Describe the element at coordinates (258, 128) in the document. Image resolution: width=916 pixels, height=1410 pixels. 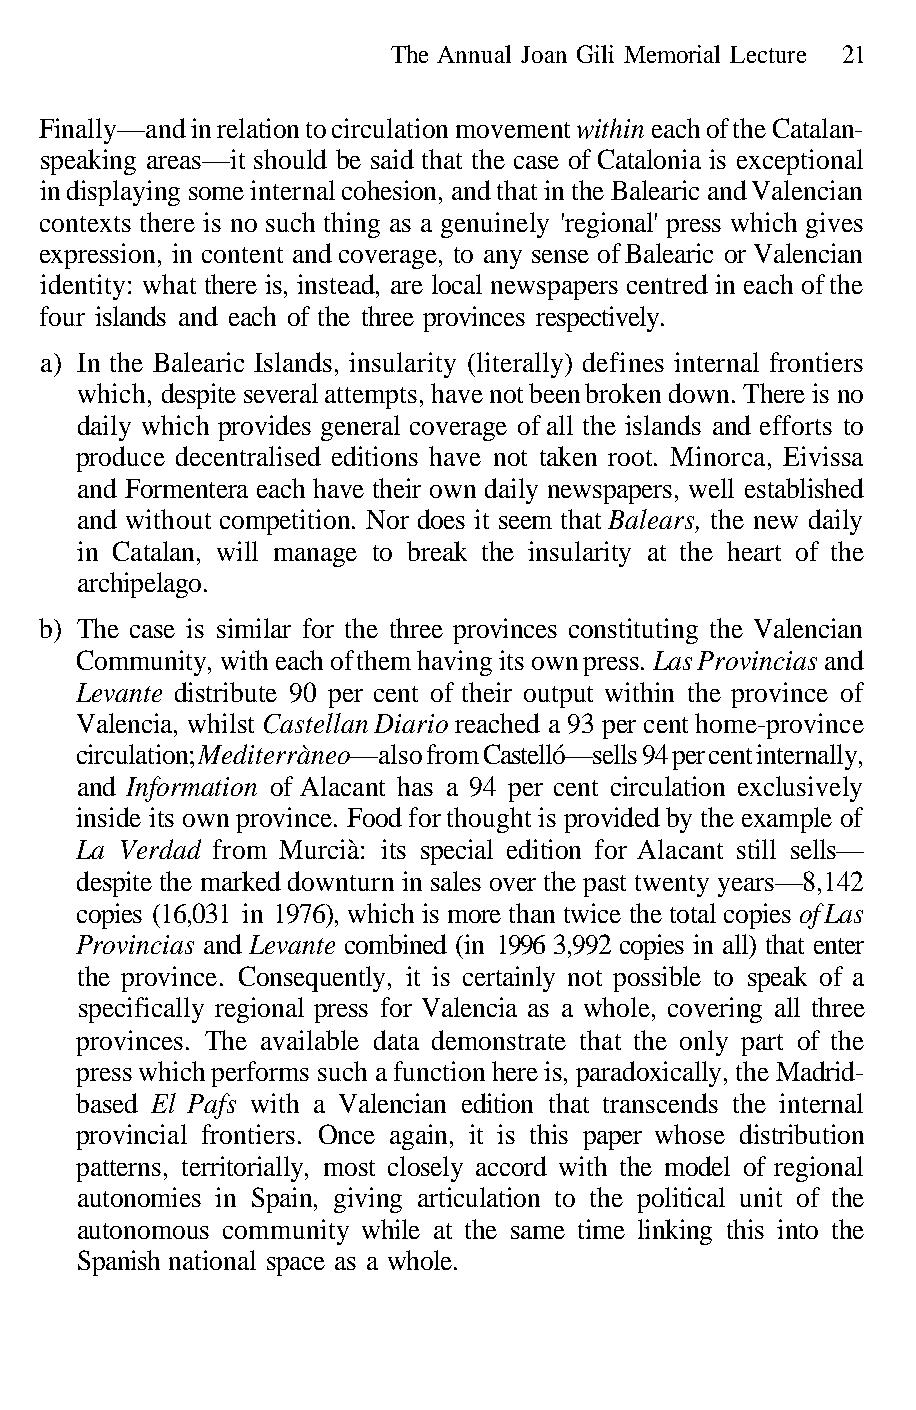
I see `relation` at that location.
